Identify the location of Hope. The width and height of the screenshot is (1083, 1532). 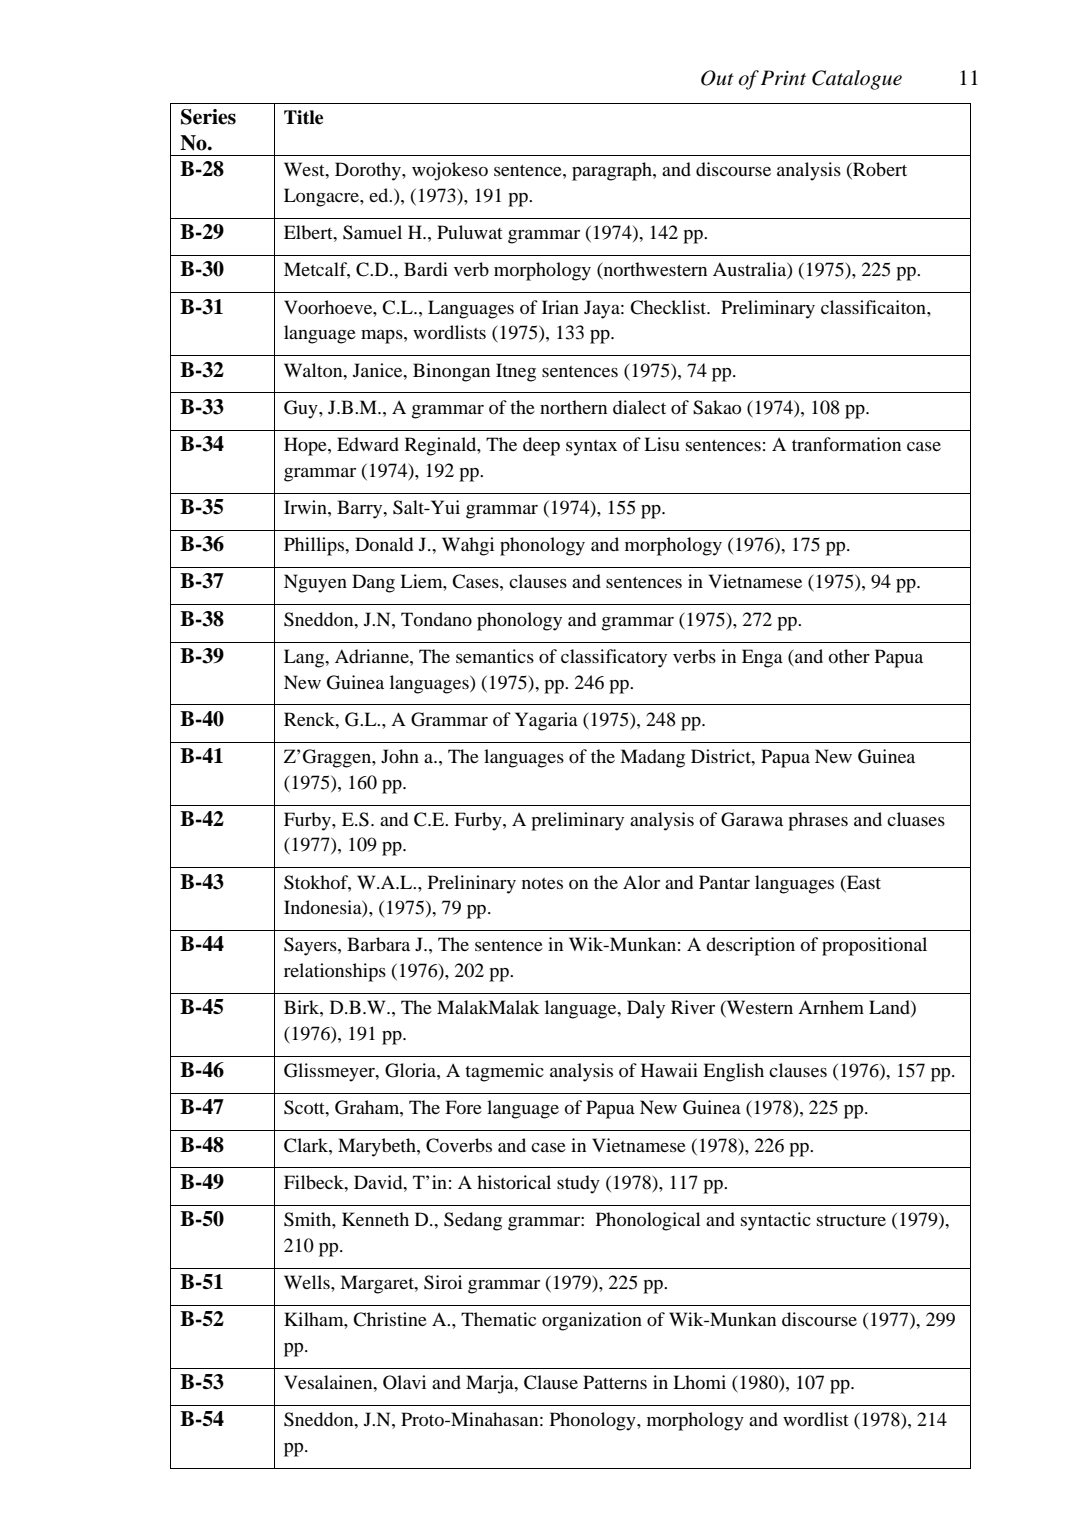
(306, 446).
